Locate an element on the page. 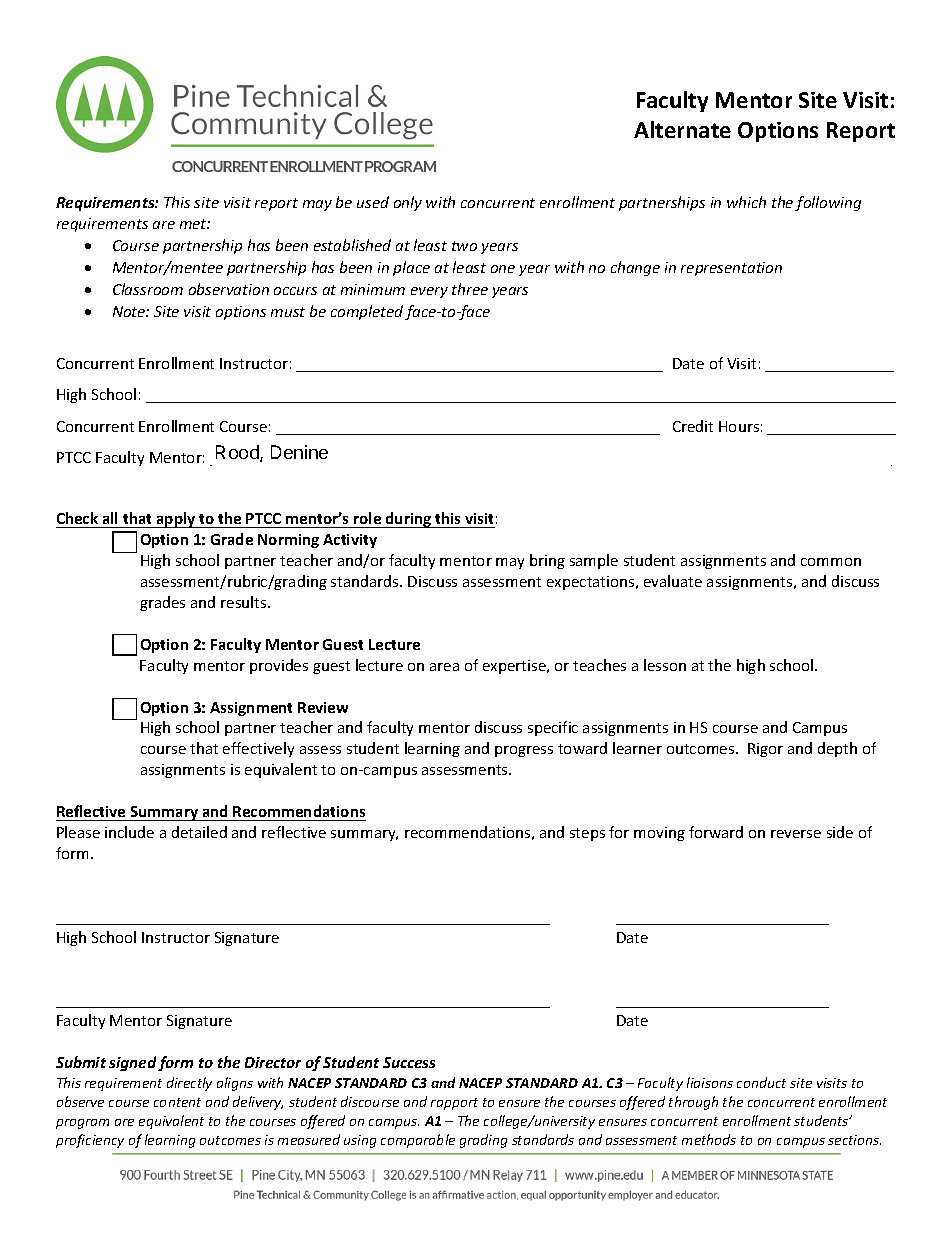 The height and width of the document is (1233, 952). conduct is located at coordinates (761, 1082).
